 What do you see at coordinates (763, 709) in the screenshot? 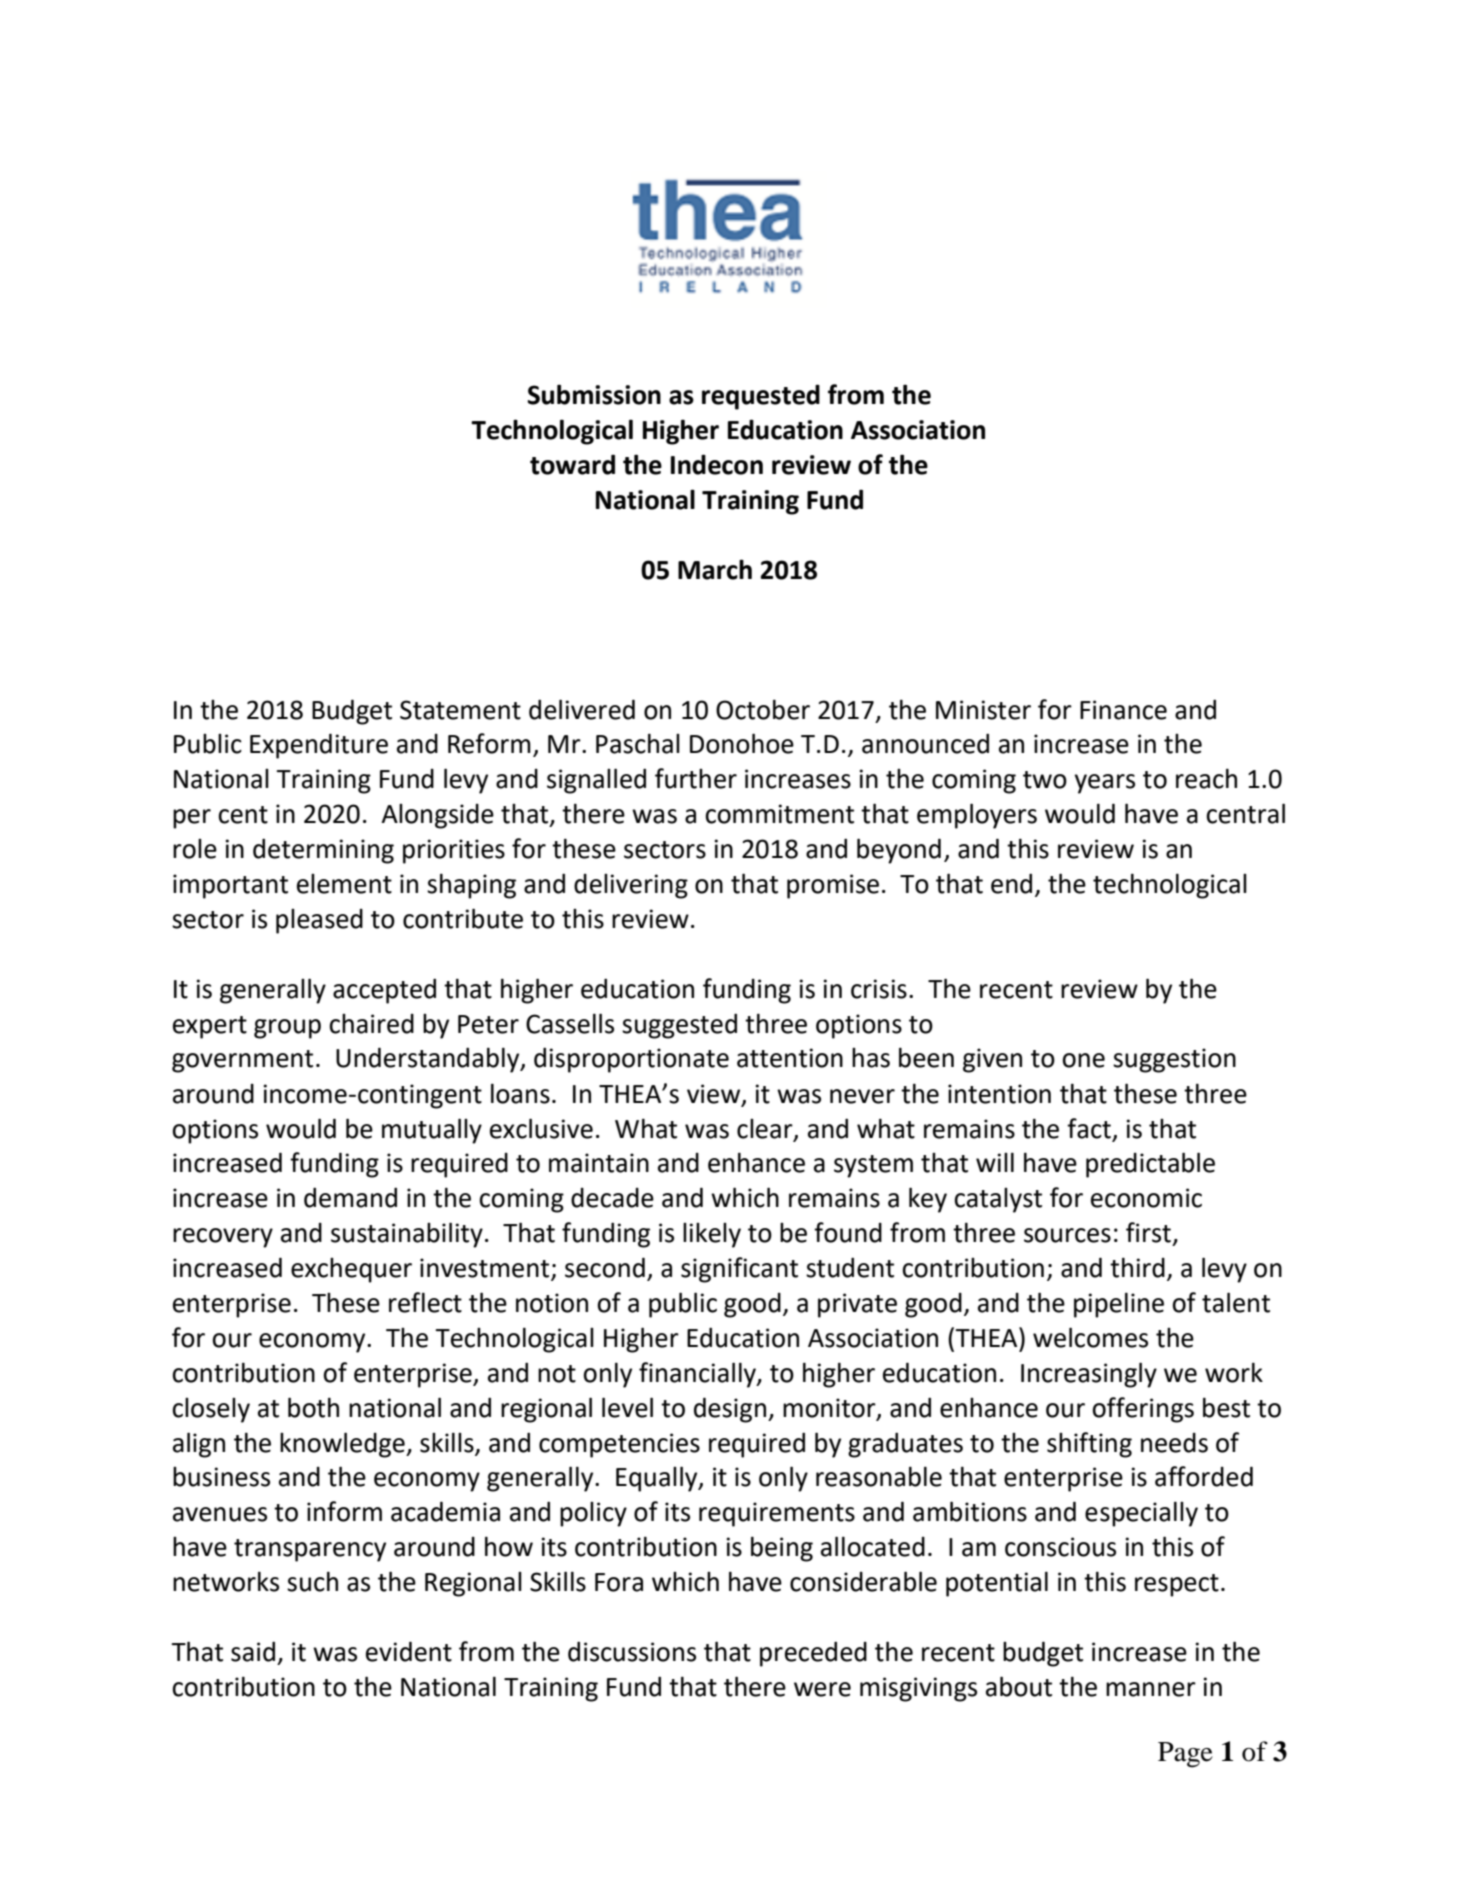
I see `October` at bounding box center [763, 709].
